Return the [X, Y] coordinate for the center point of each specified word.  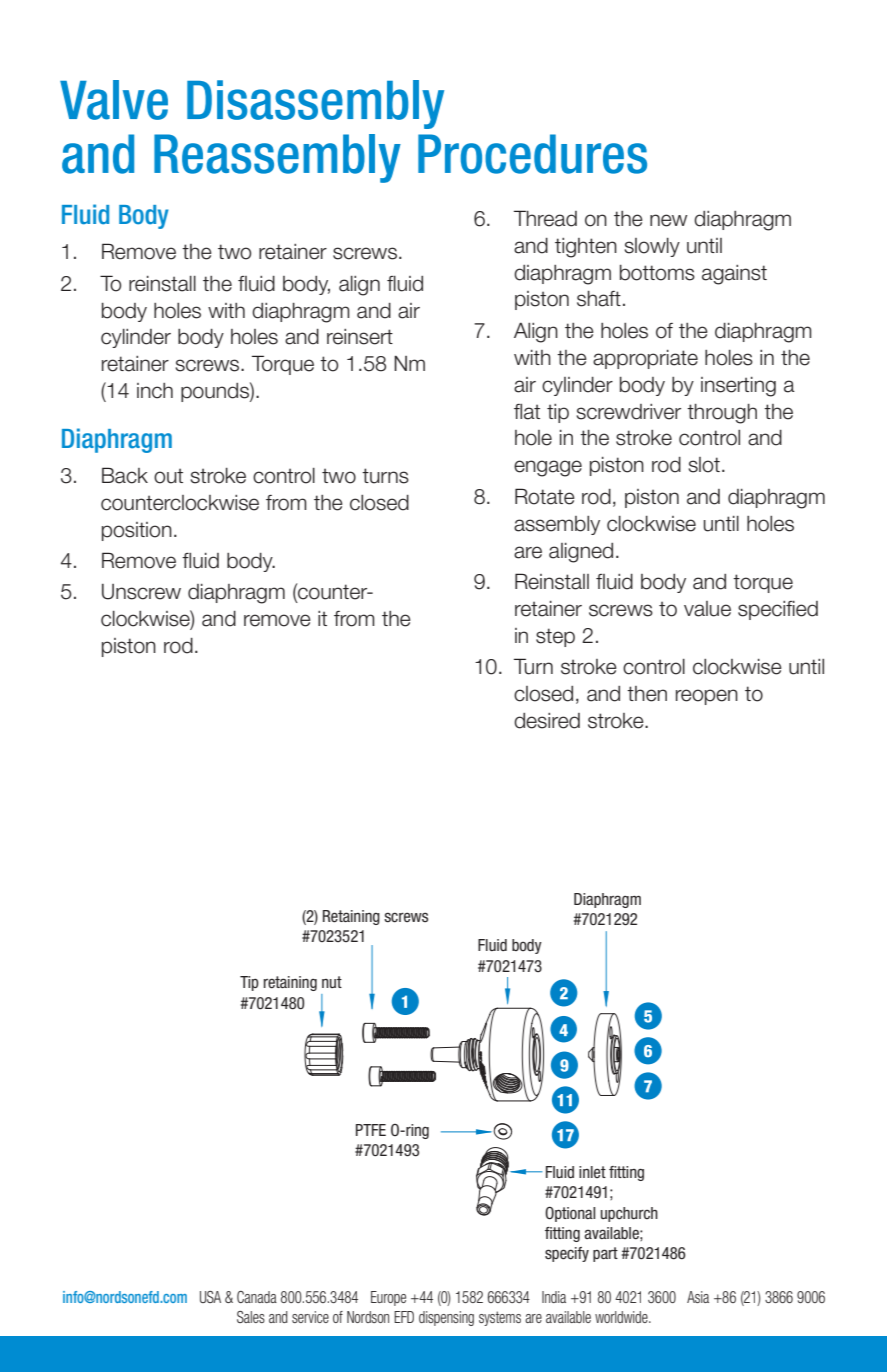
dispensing [446, 1318]
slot [704, 465]
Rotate [545, 496]
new [669, 220]
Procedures [532, 154]
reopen [707, 697]
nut [332, 982]
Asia [698, 1297]
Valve [114, 100]
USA [210, 1297]
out [168, 476]
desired [547, 721]
